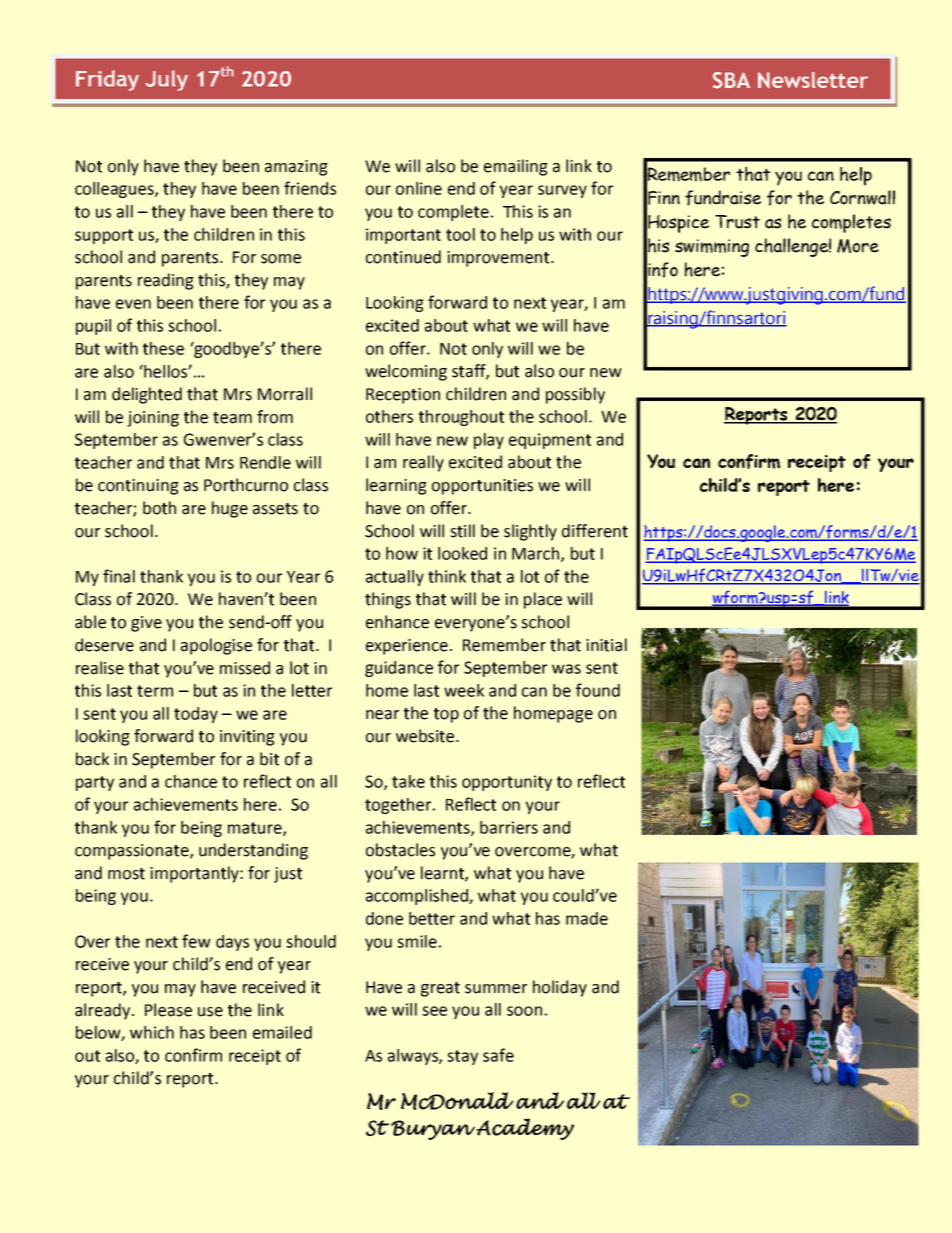  Describe the element at coordinates (166, 80) in the page. I see `July` at that location.
